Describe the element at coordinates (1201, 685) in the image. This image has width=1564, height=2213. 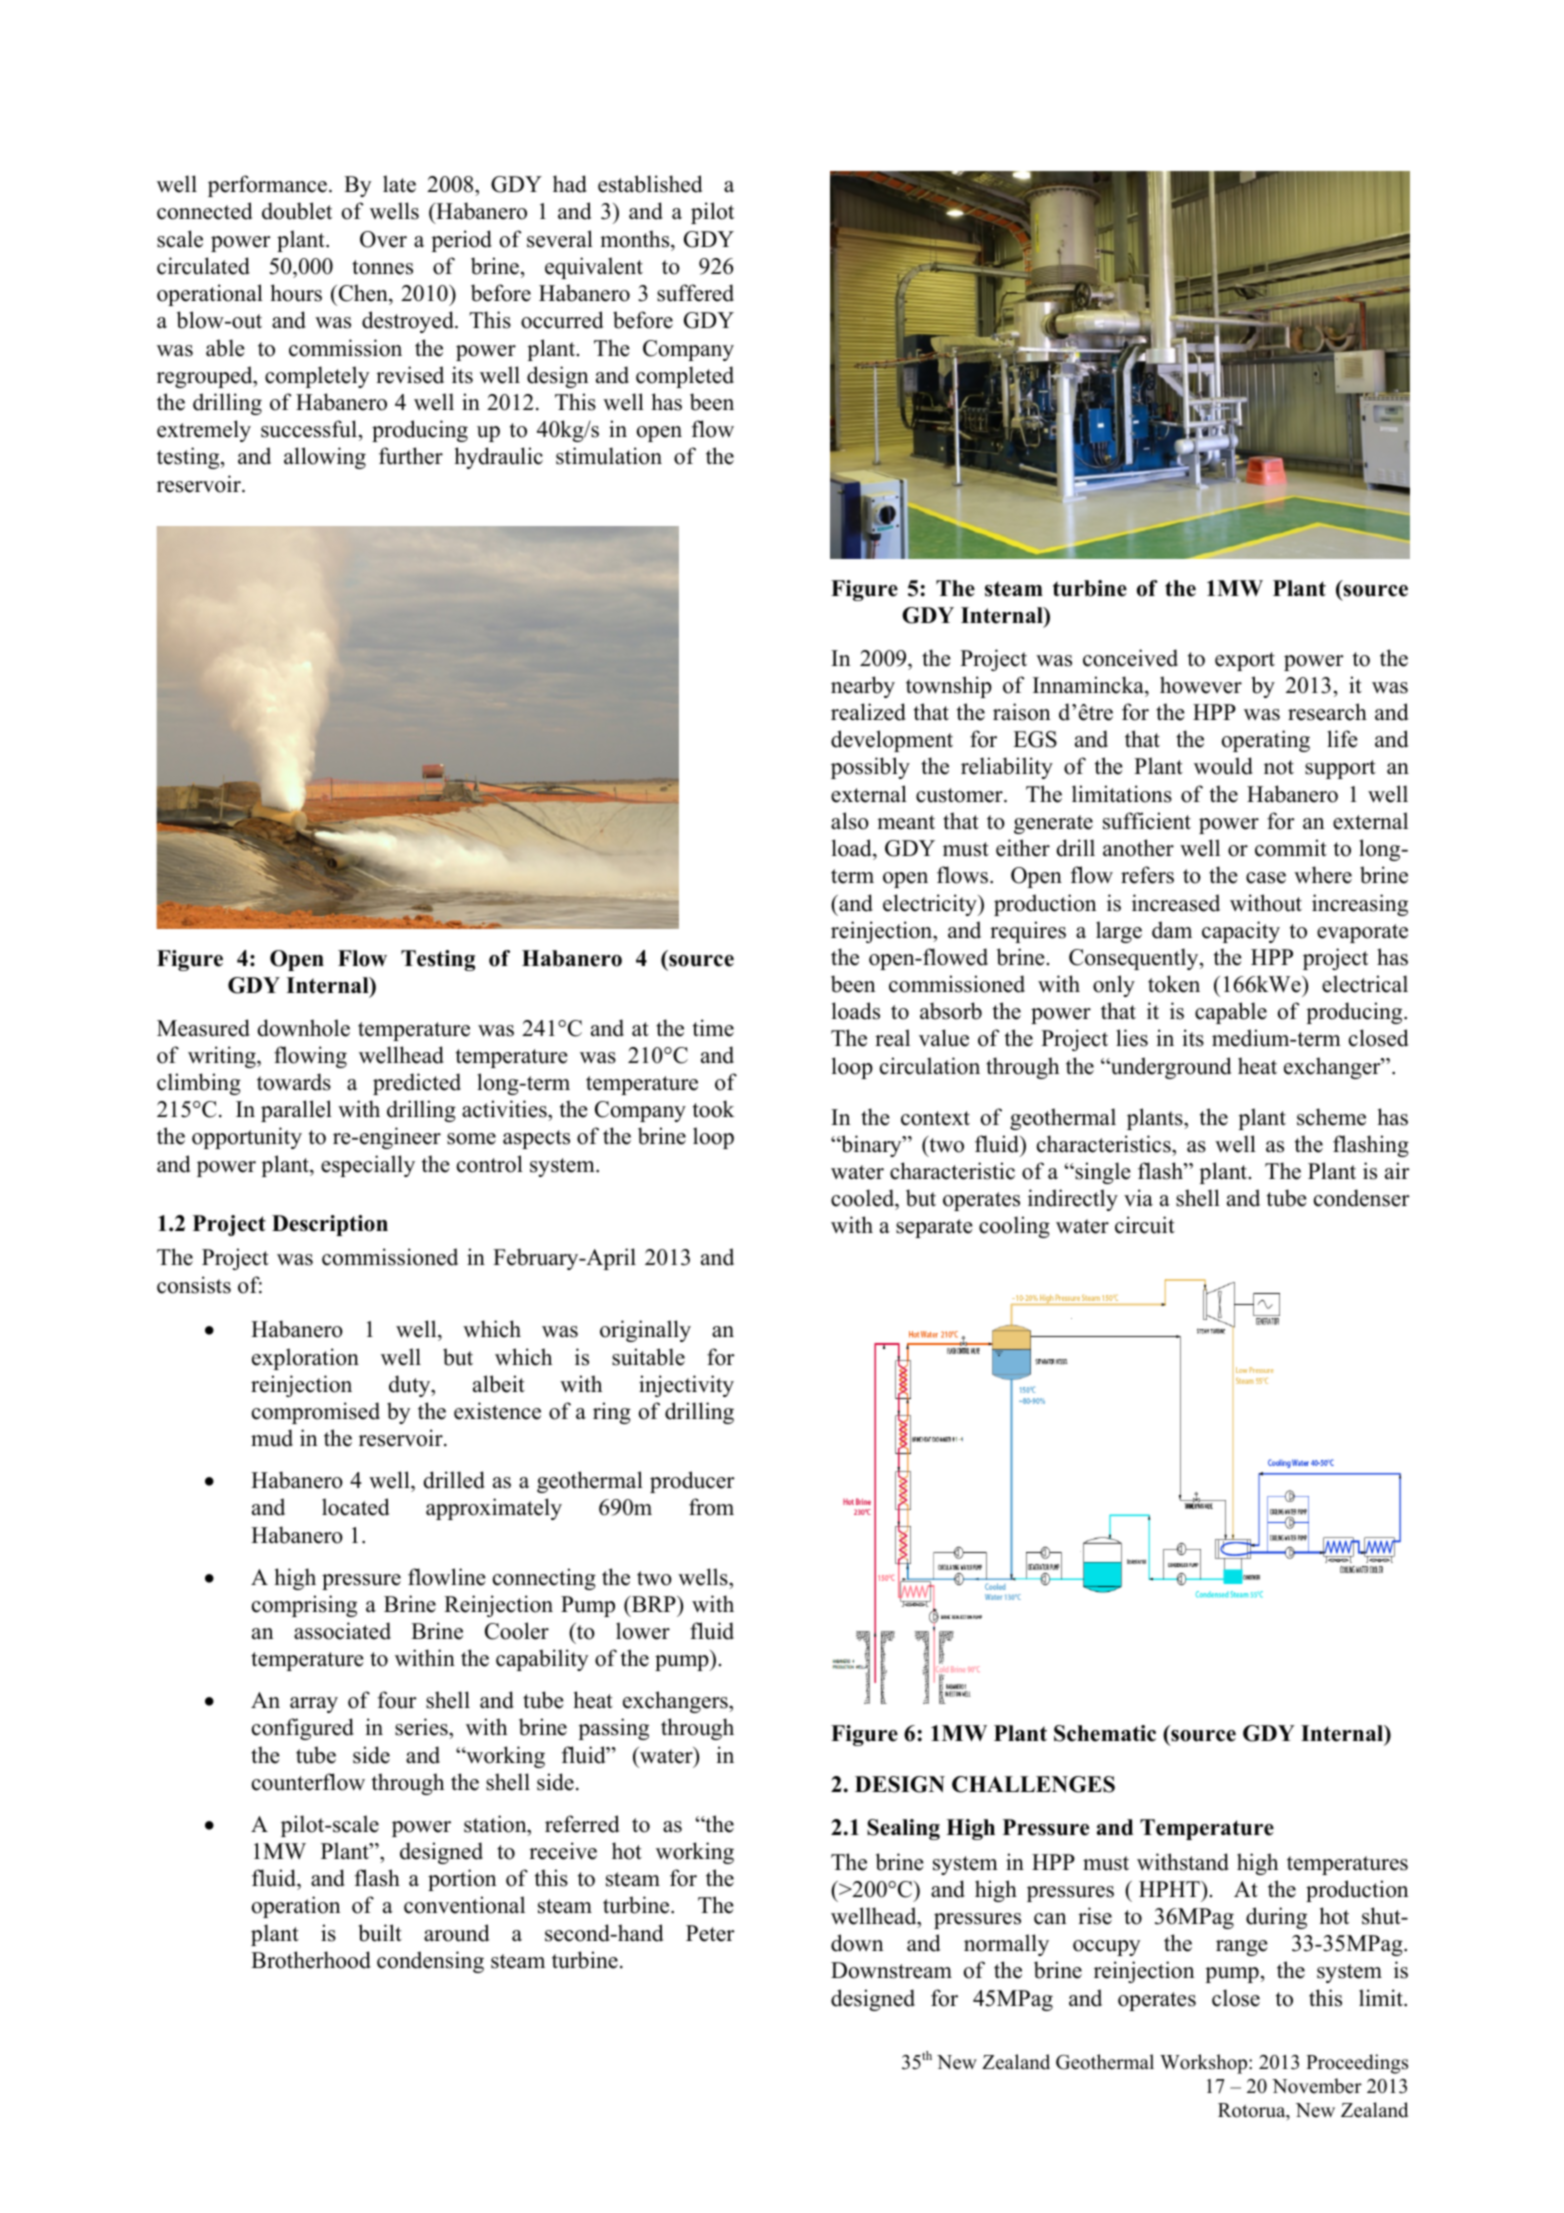
I see `however` at that location.
